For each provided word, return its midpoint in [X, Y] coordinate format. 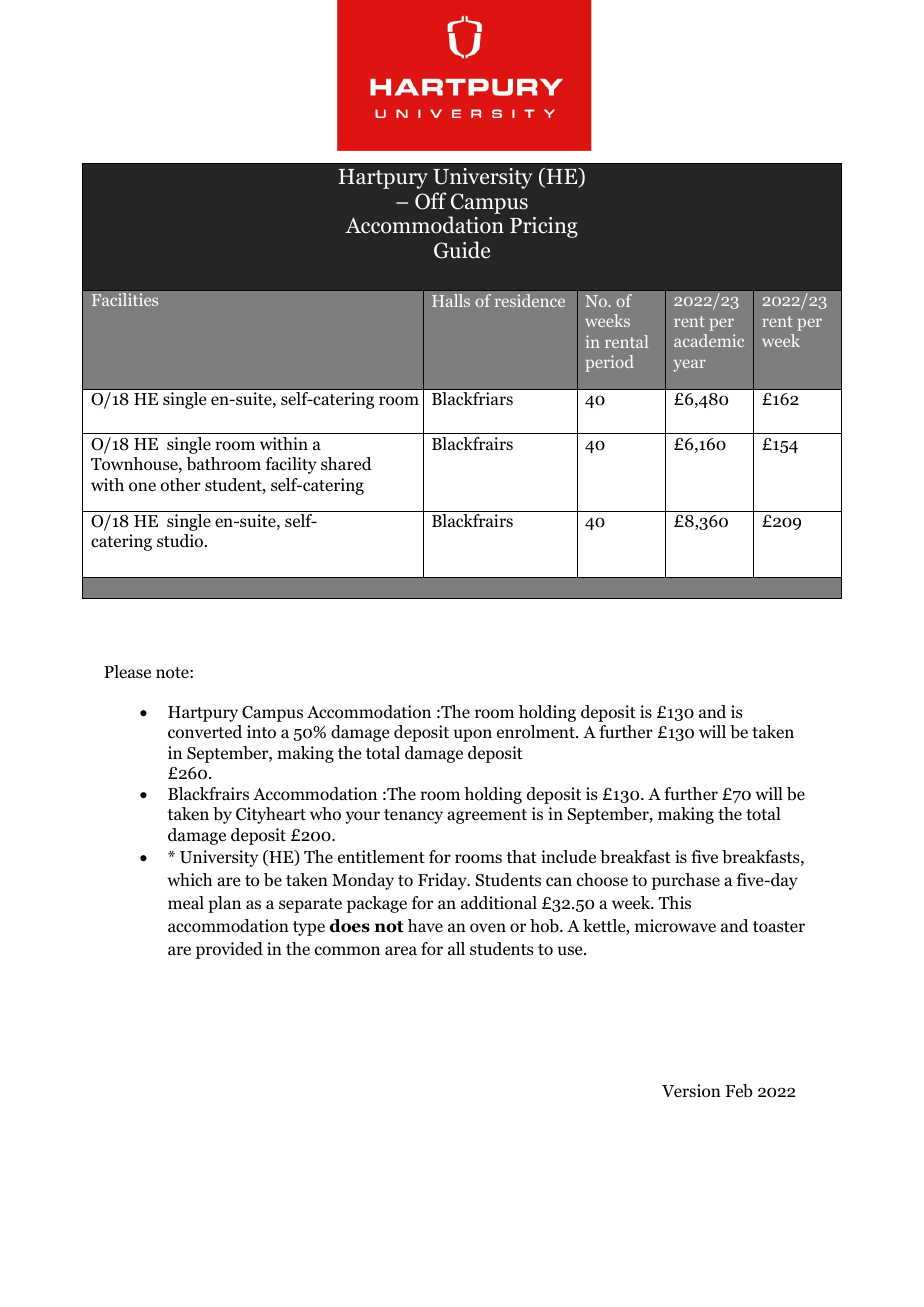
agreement [487, 816]
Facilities [125, 299]
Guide [462, 250]
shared [346, 463]
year [689, 365]
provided [229, 950]
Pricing [544, 227]
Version [691, 1091]
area [401, 950]
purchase [686, 881]
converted [205, 732]
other [181, 485]
